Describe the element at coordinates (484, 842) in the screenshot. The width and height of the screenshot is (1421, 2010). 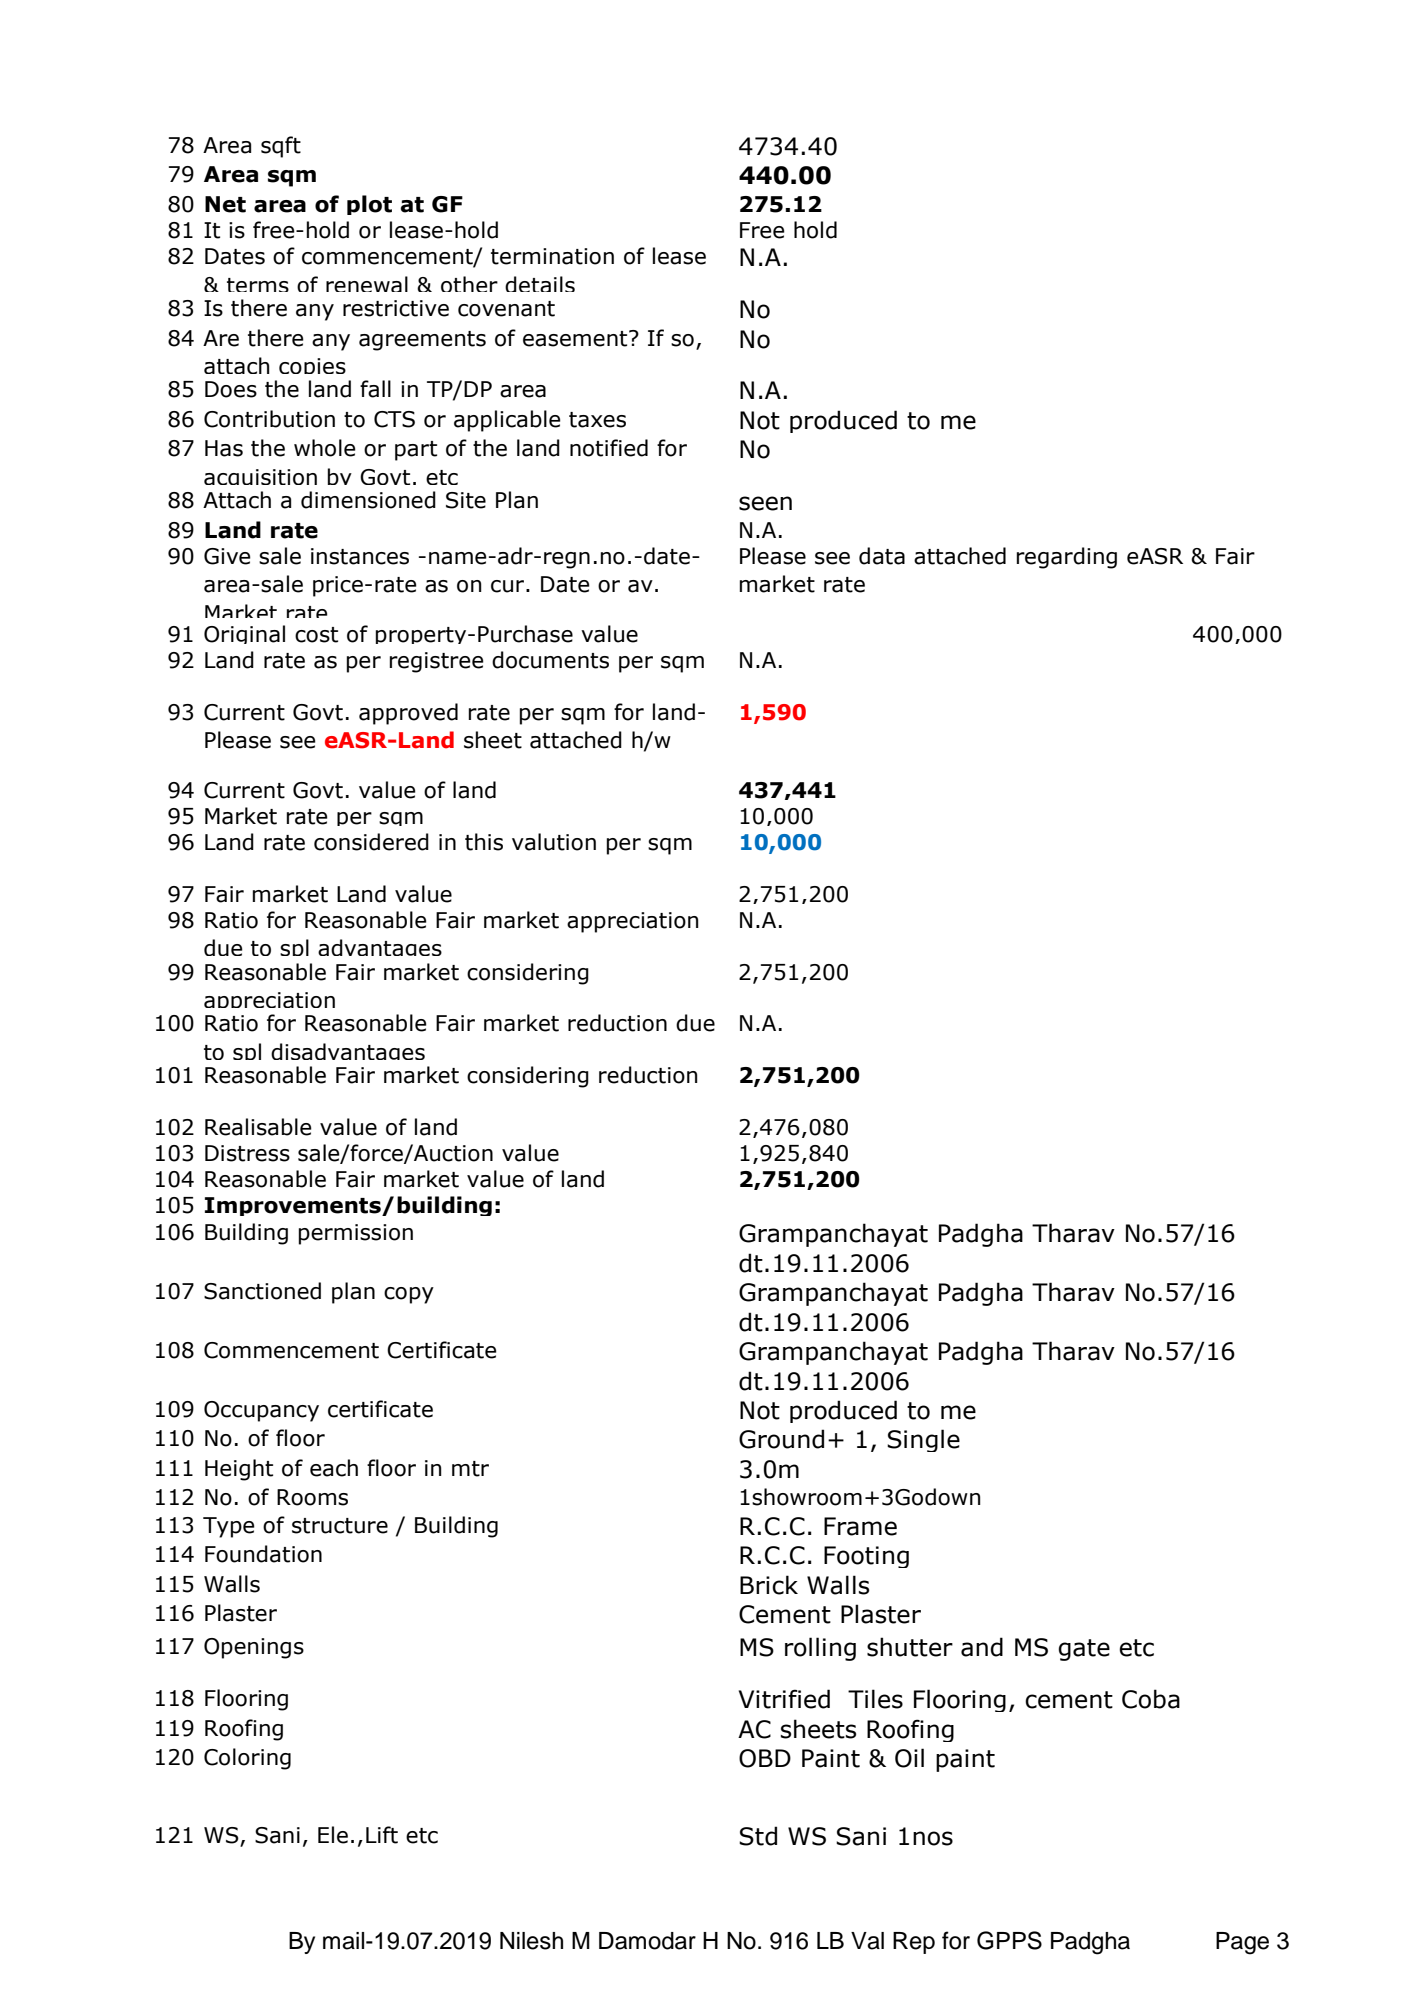
I see `this` at that location.
